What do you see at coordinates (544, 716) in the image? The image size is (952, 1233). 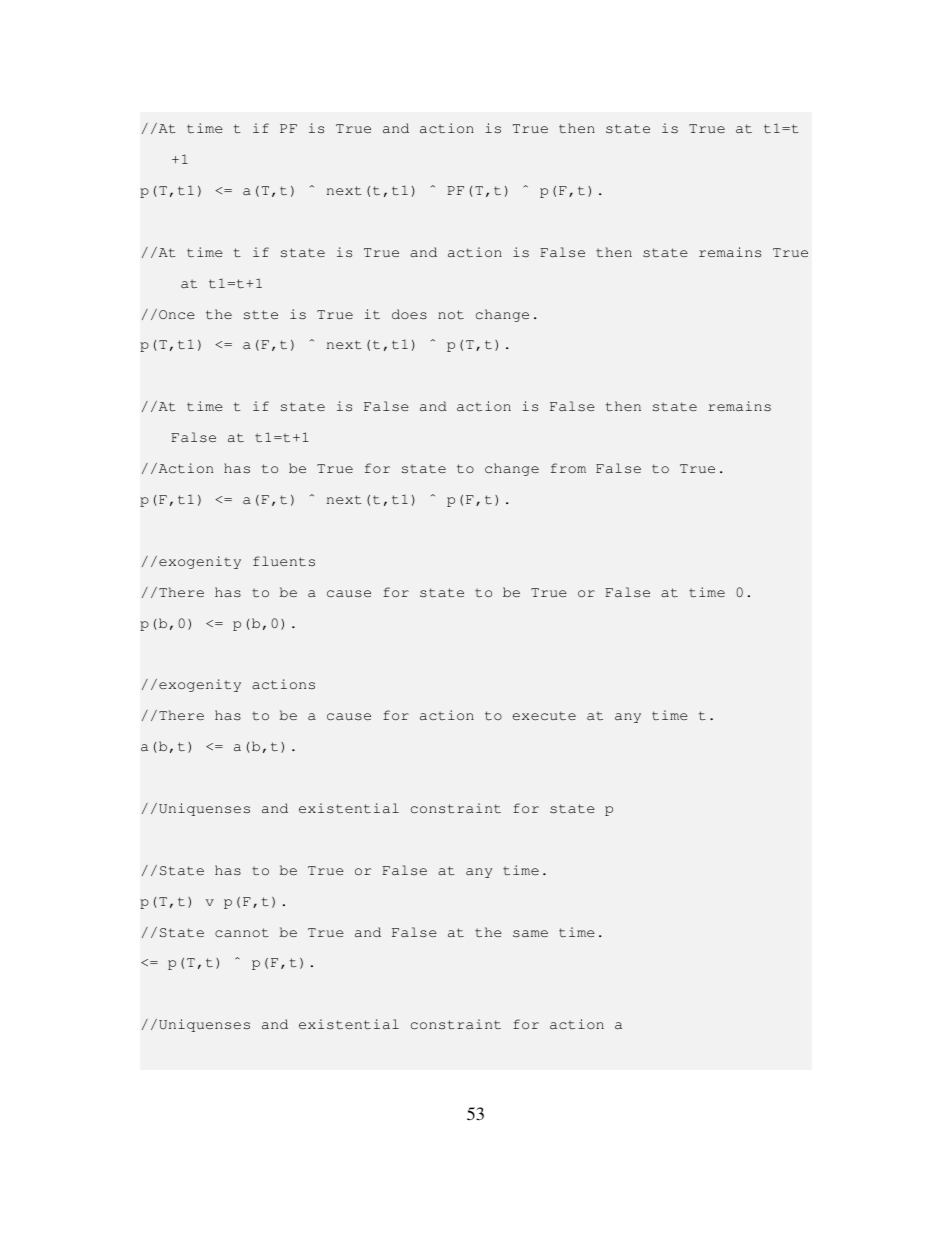 I see `execute` at bounding box center [544, 716].
